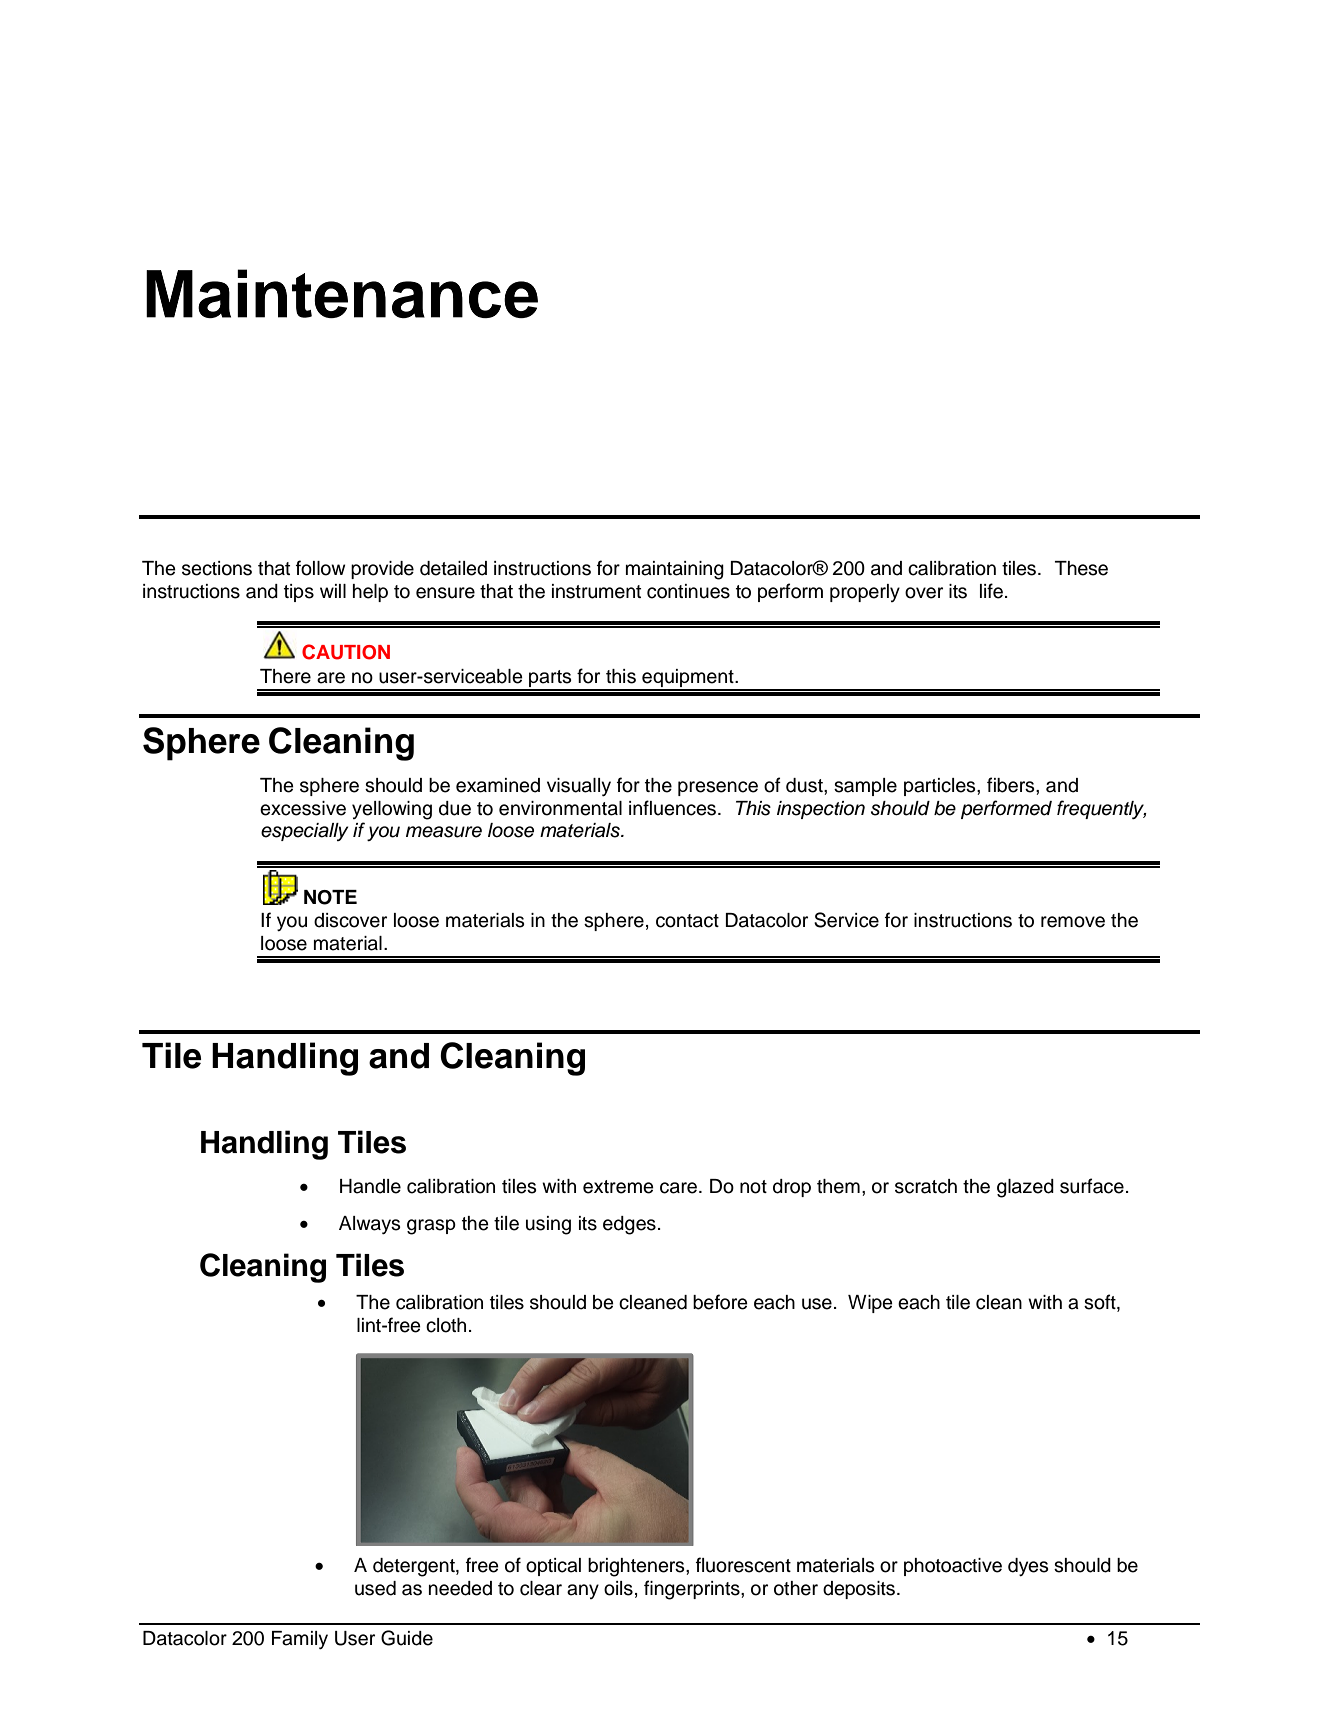  What do you see at coordinates (991, 591) in the screenshot?
I see `life` at bounding box center [991, 591].
